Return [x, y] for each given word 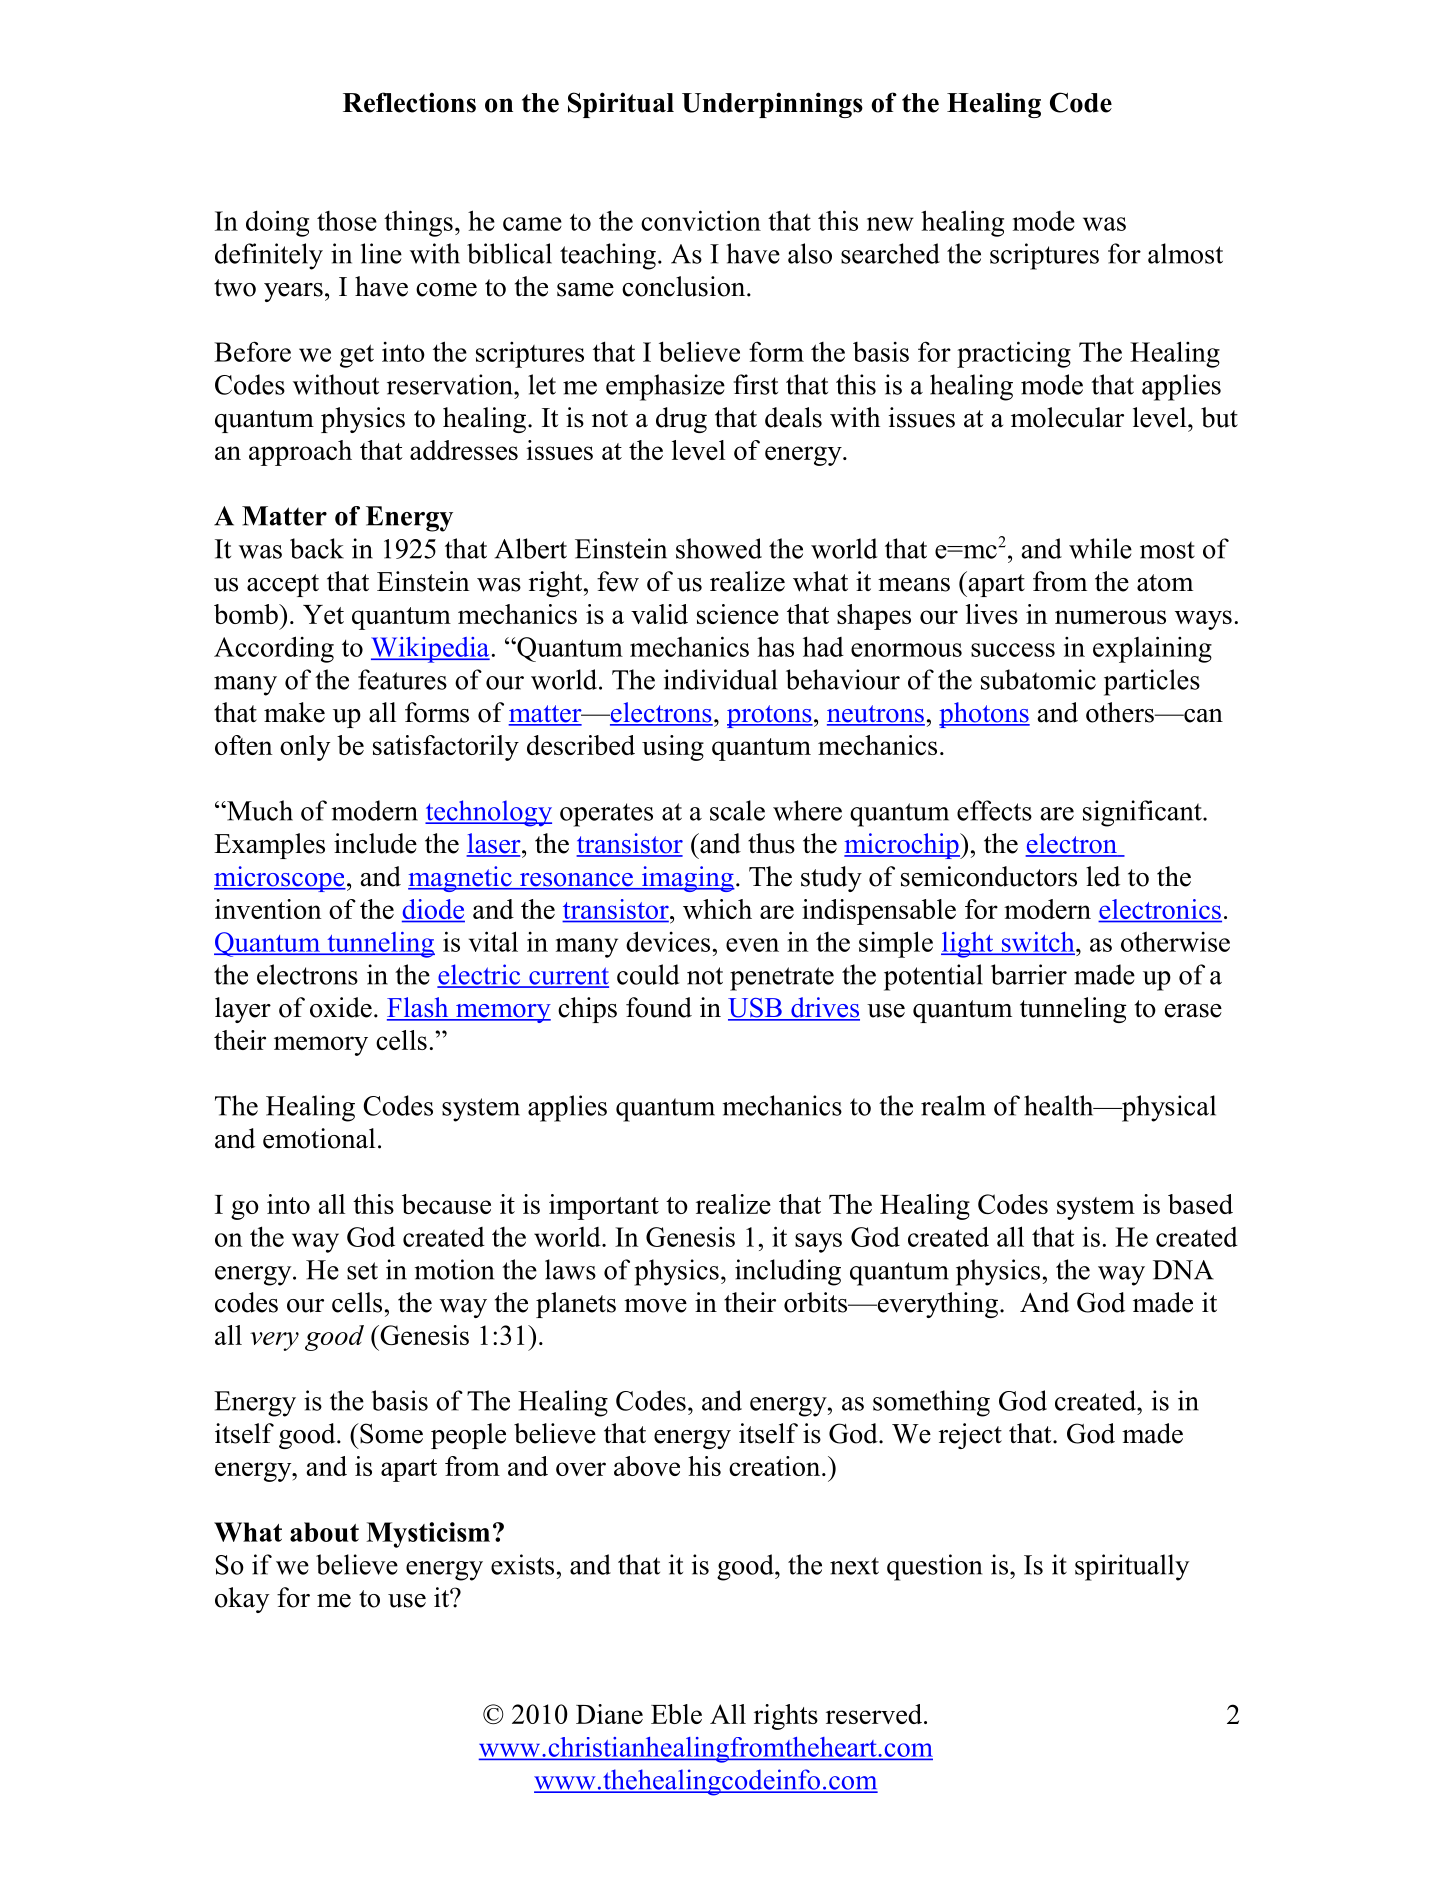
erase [1193, 1011]
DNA [1183, 1270]
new [890, 224]
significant [1143, 813]
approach [300, 453]
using [673, 748]
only [305, 748]
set [362, 1271]
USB [756, 1009]
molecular [1067, 417]
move [655, 1306]
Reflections [409, 102]
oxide [341, 1007]
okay [242, 1600]
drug [681, 420]
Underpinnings [772, 105]
